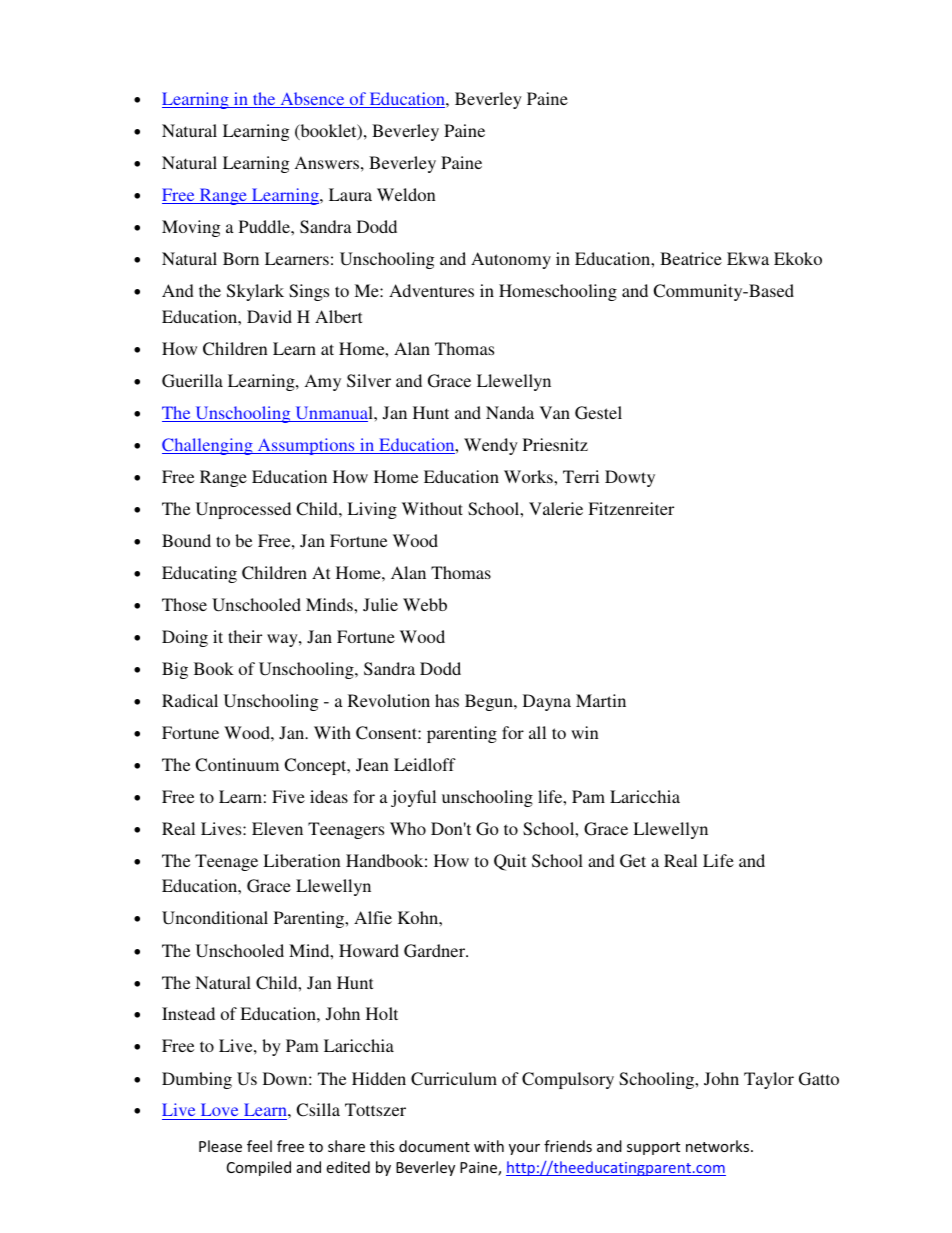  Describe the element at coordinates (259, 1146) in the screenshot. I see `feel` at that location.
